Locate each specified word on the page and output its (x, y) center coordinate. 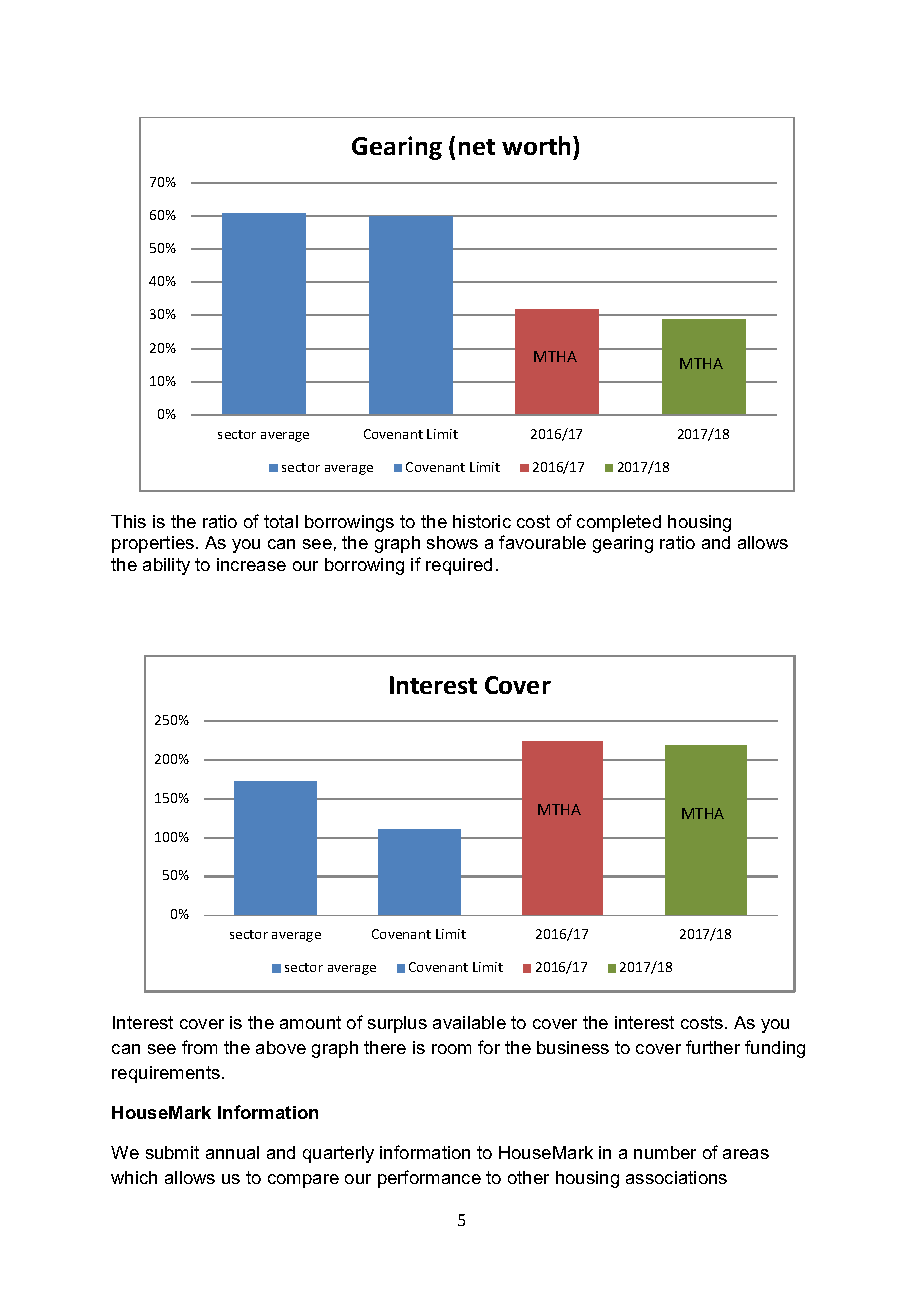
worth (538, 145)
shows (452, 542)
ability (166, 566)
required (459, 566)
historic (482, 521)
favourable (542, 542)
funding (775, 1049)
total (281, 521)
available (469, 1022)
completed (619, 523)
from (199, 1047)
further (713, 1047)
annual (232, 1152)
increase (251, 564)
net (477, 147)
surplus (397, 1024)
